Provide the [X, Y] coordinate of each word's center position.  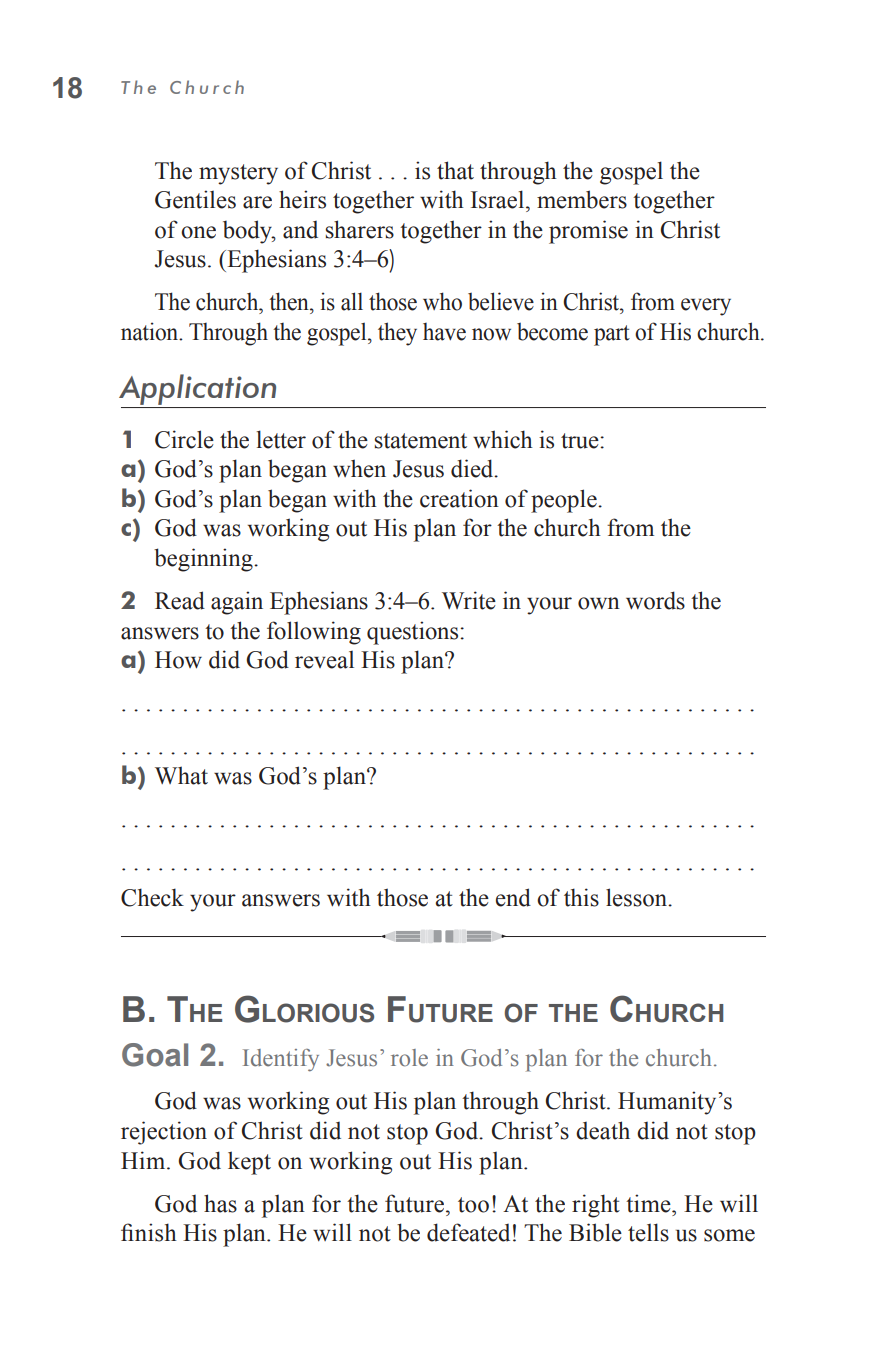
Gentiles [195, 199]
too [473, 1205]
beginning [204, 560]
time [649, 1203]
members [582, 199]
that [455, 170]
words [655, 600]
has [220, 1203]
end [513, 897]
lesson [637, 897]
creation [459, 498]
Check [152, 897]
